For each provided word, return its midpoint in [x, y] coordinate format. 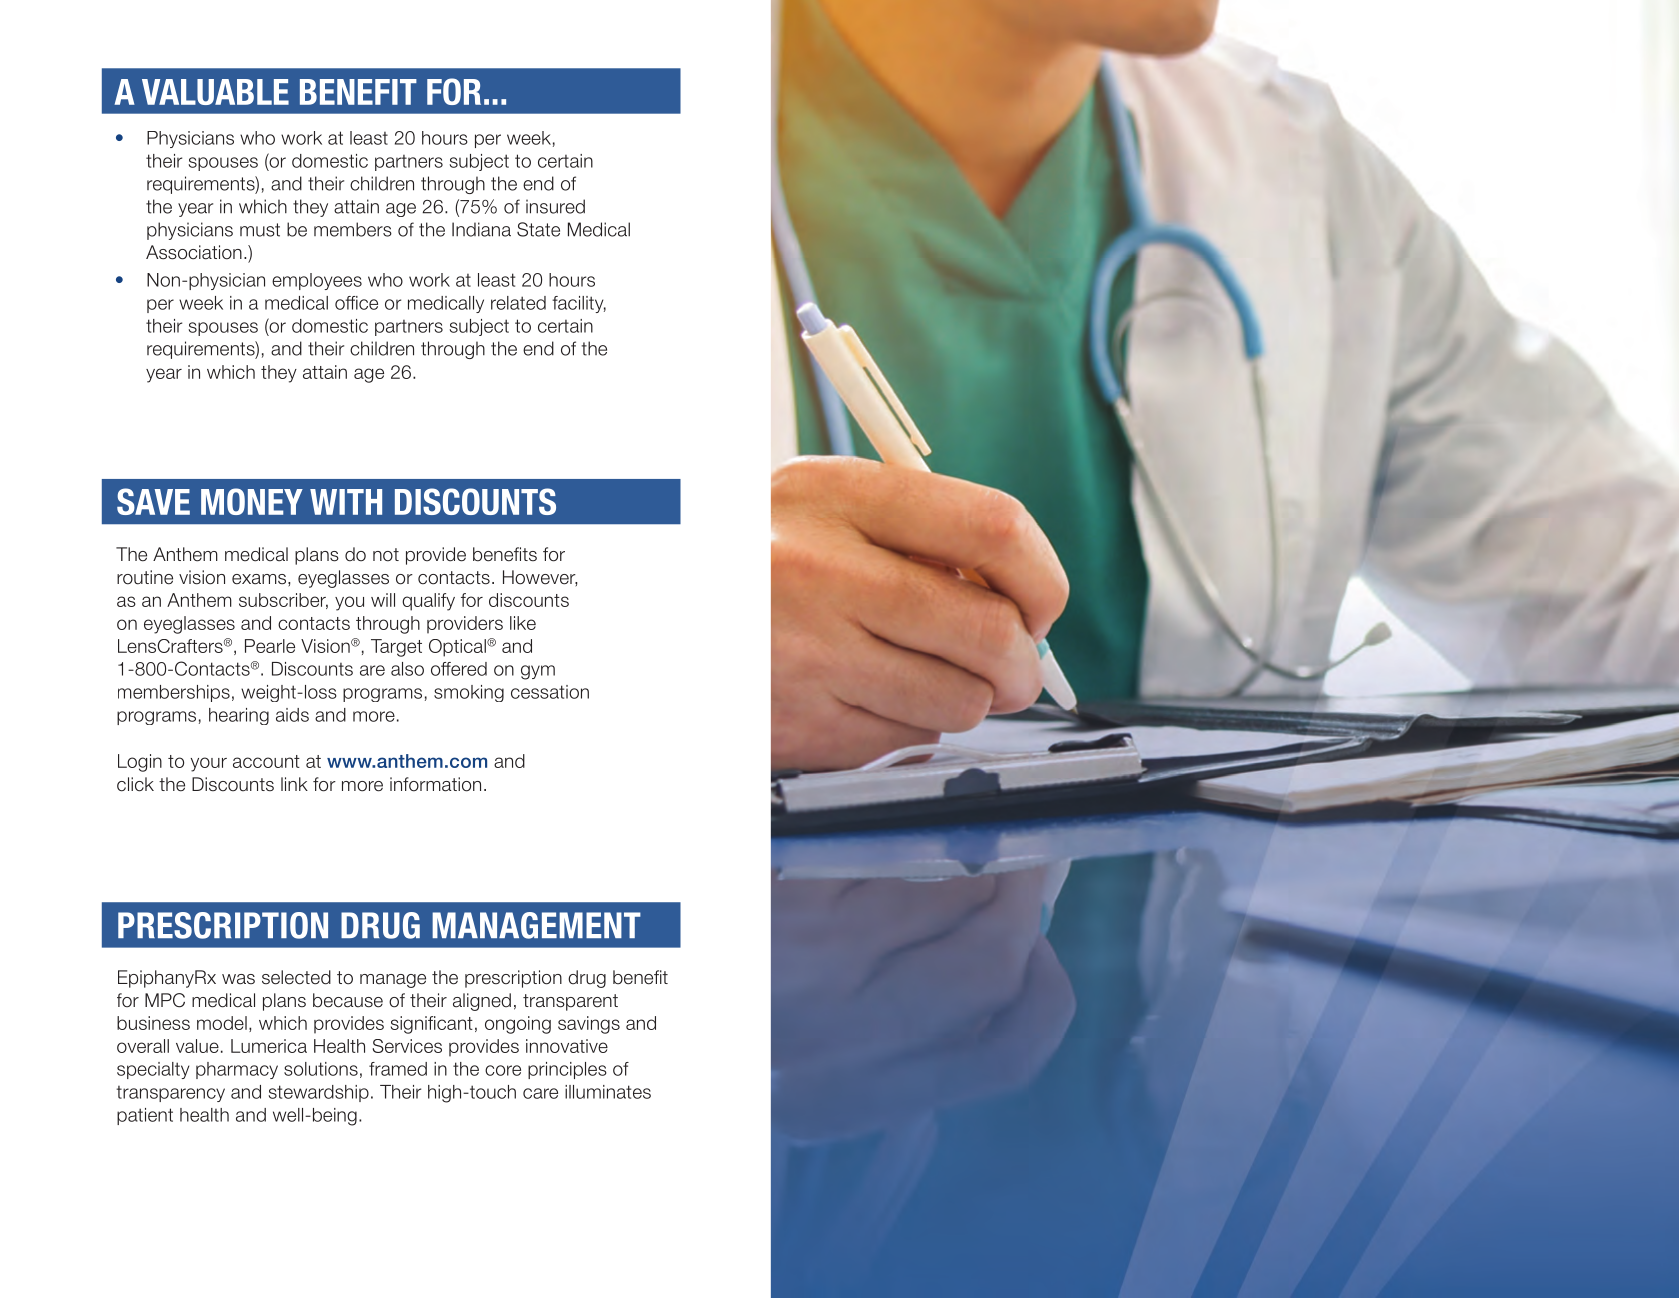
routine [145, 577]
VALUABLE [215, 92]
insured [555, 206]
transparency [170, 1094]
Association [194, 252]
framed [398, 1069]
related [518, 303]
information [435, 784]
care [540, 1093]
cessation [550, 692]
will [383, 600]
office [356, 303]
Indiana [481, 229]
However [540, 578]
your [208, 764]
